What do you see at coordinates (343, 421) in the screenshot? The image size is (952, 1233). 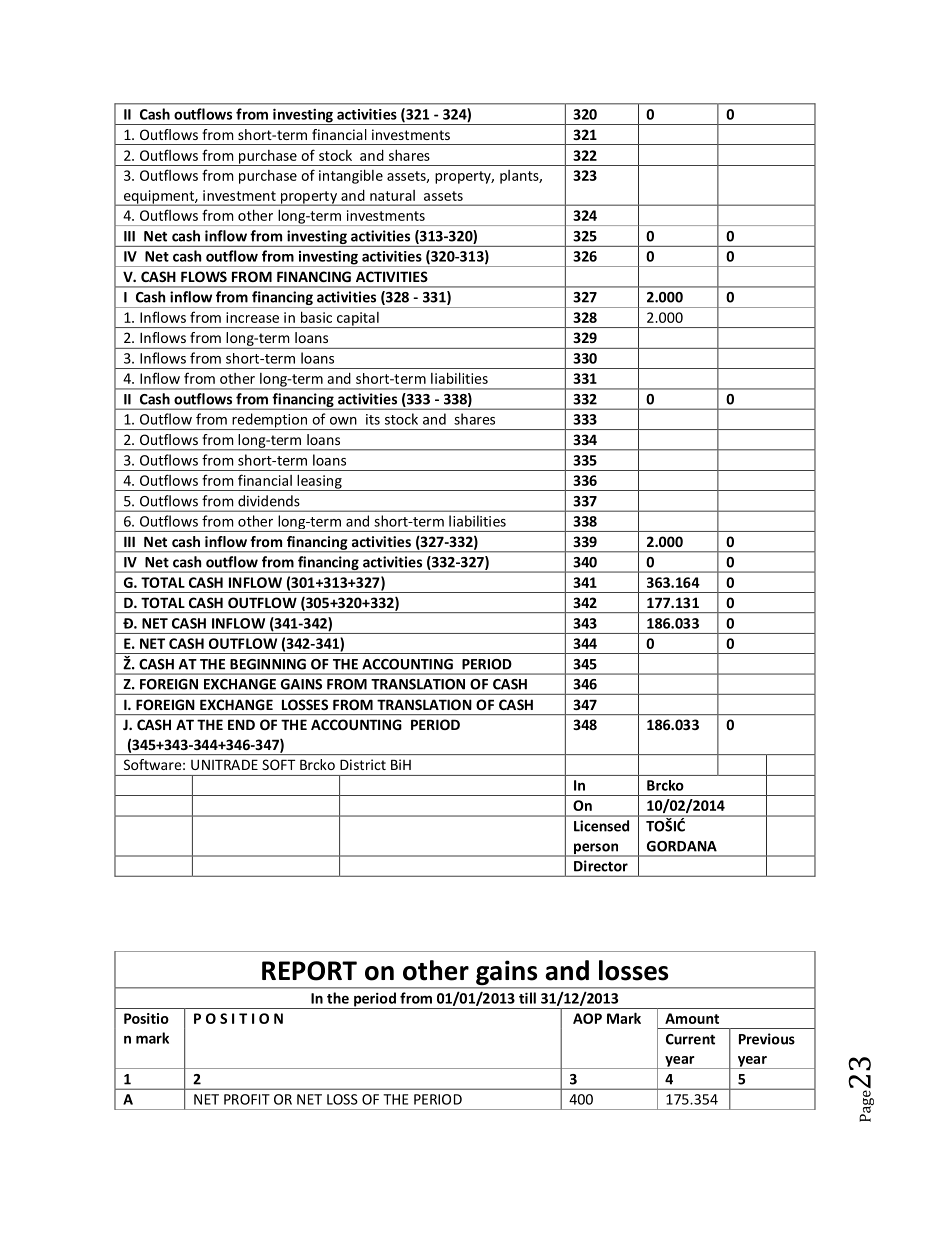 I see `own` at bounding box center [343, 421].
